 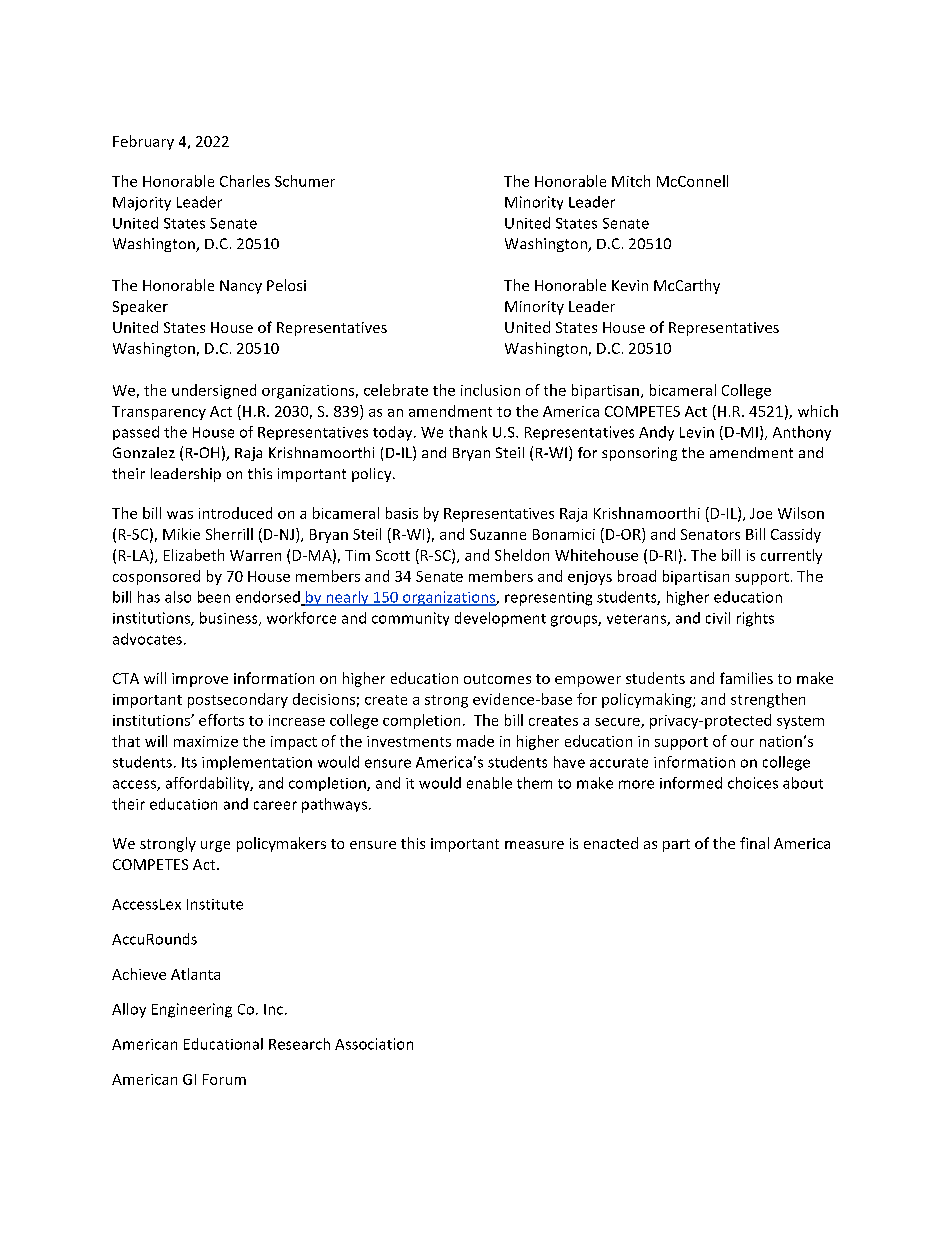 I want to click on measure, so click(x=534, y=845).
